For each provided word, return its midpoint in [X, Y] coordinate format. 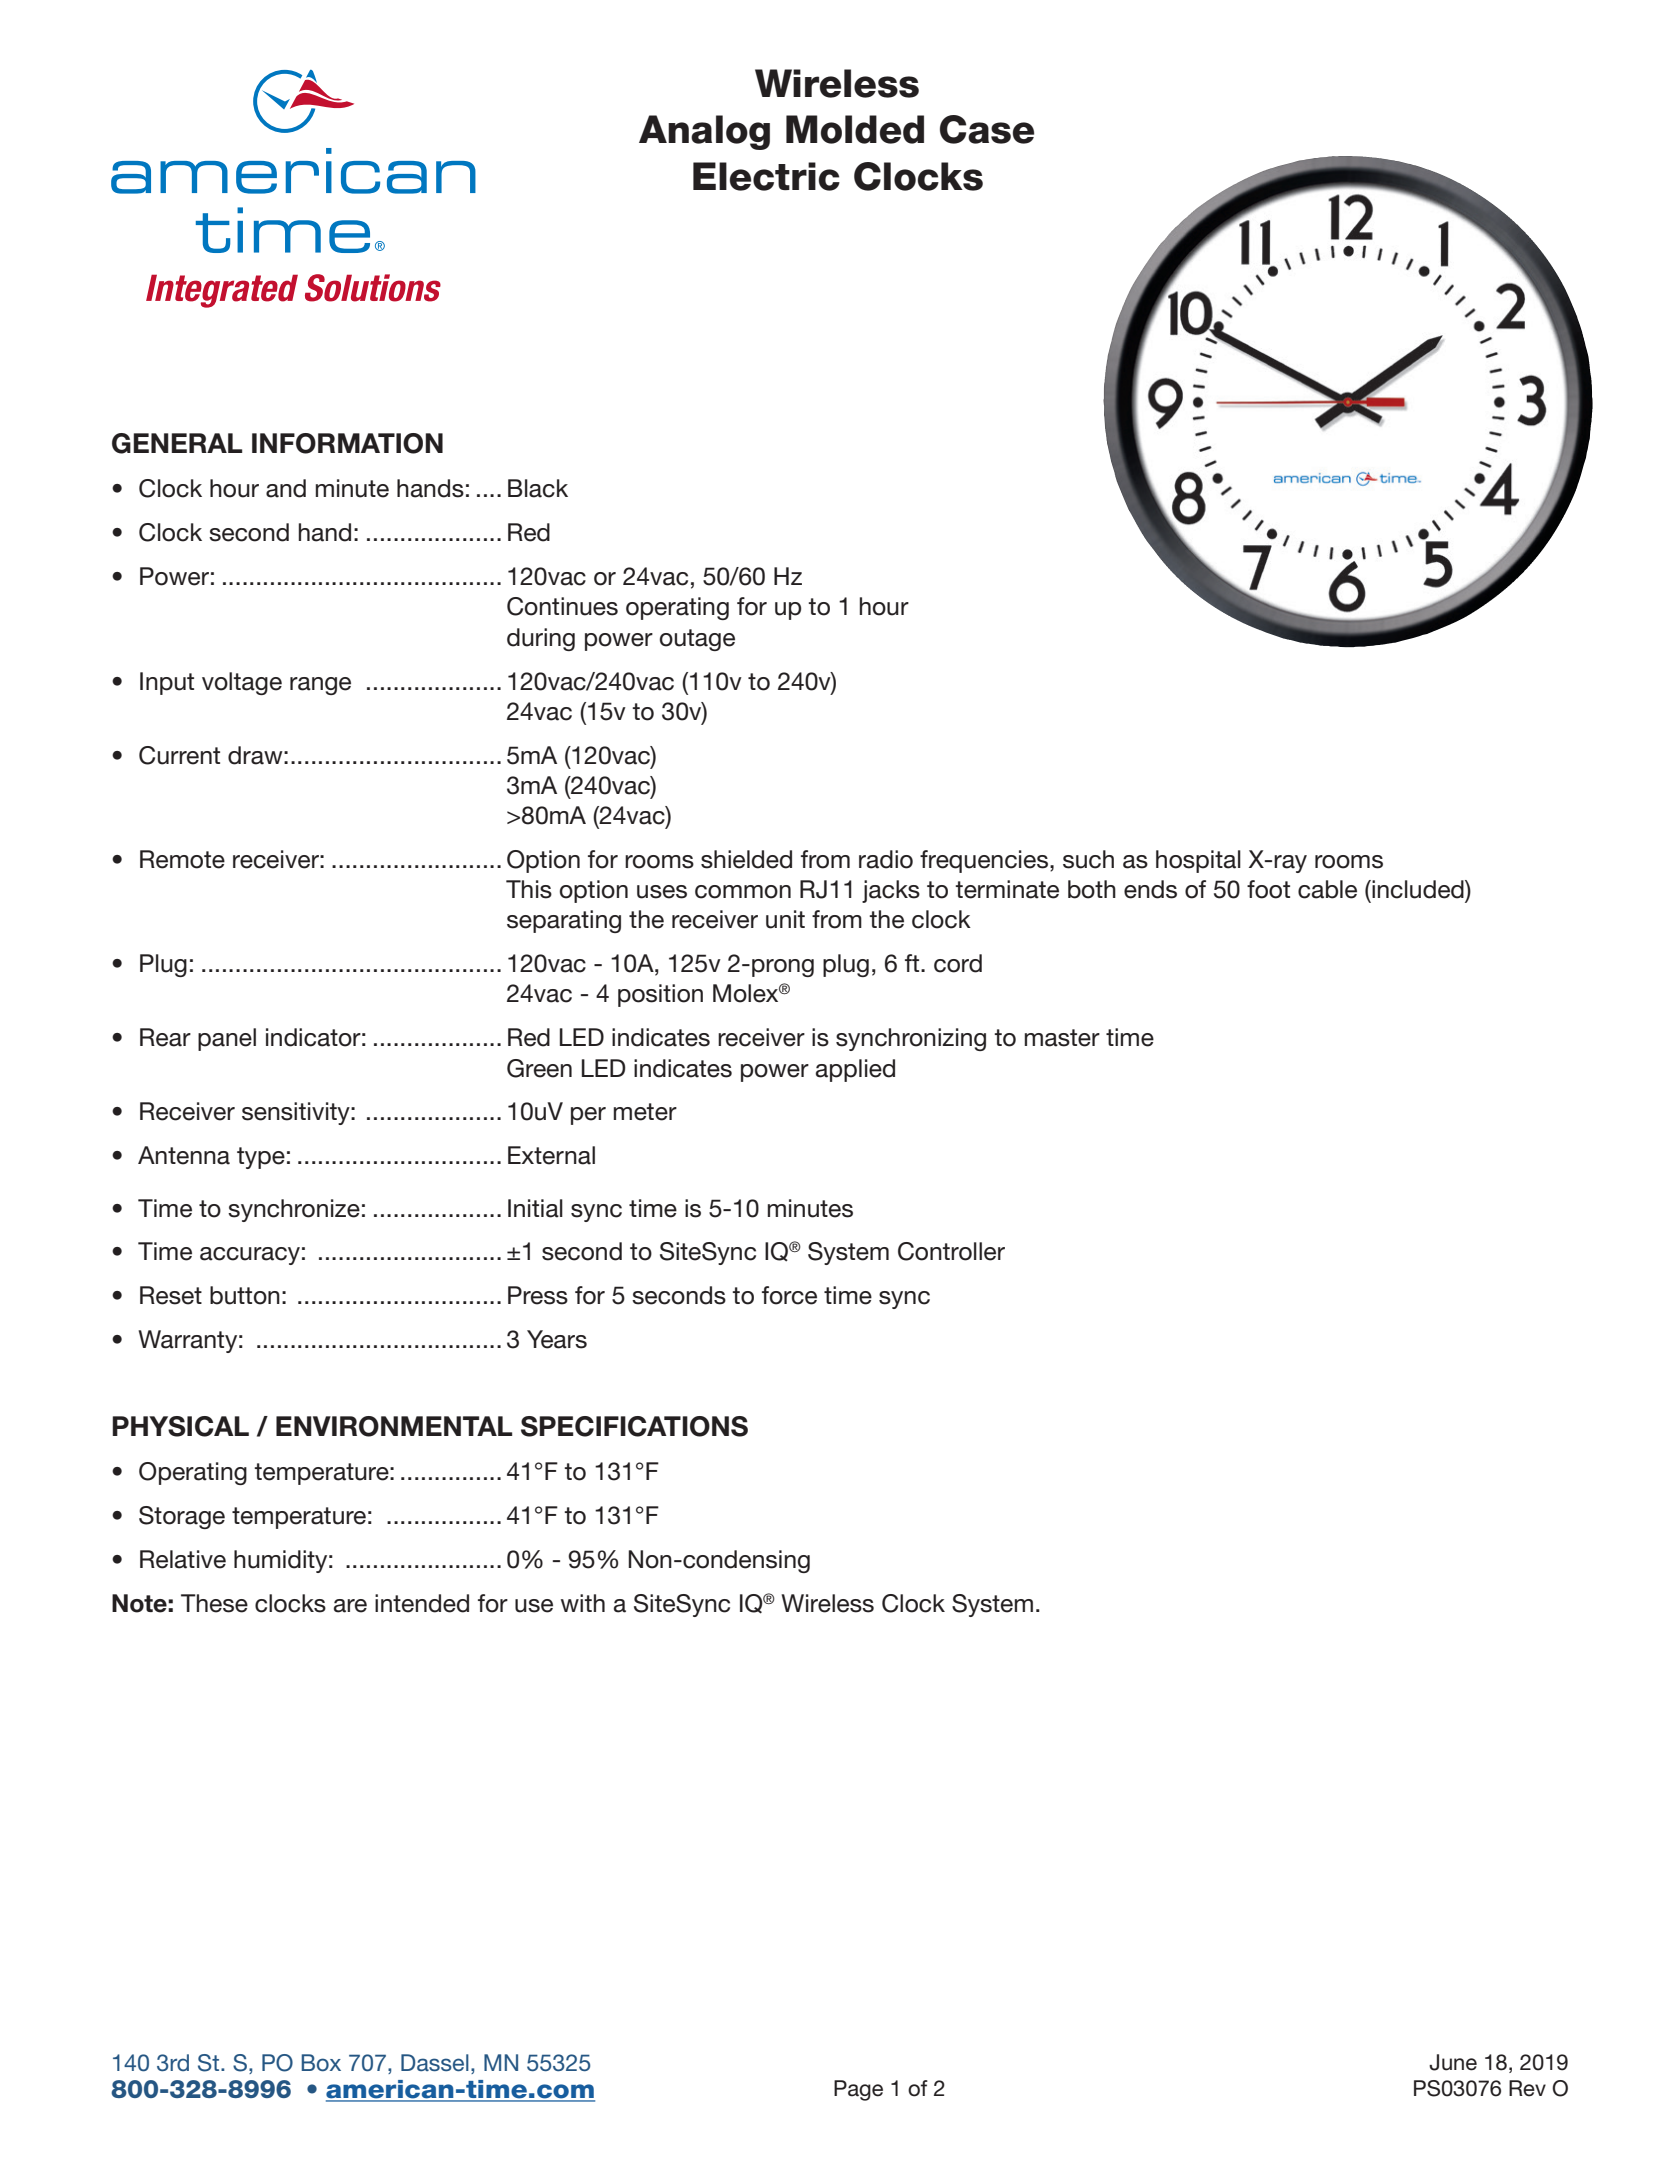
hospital [1198, 861]
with [583, 1603]
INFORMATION [347, 443]
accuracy [250, 1256]
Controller [951, 1251]
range [320, 686]
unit [785, 919]
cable [1327, 889]
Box [321, 2062]
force [789, 1295]
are [350, 1606]
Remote [182, 859]
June [1453, 2062]
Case [987, 129]
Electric [766, 176]
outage [697, 640]
